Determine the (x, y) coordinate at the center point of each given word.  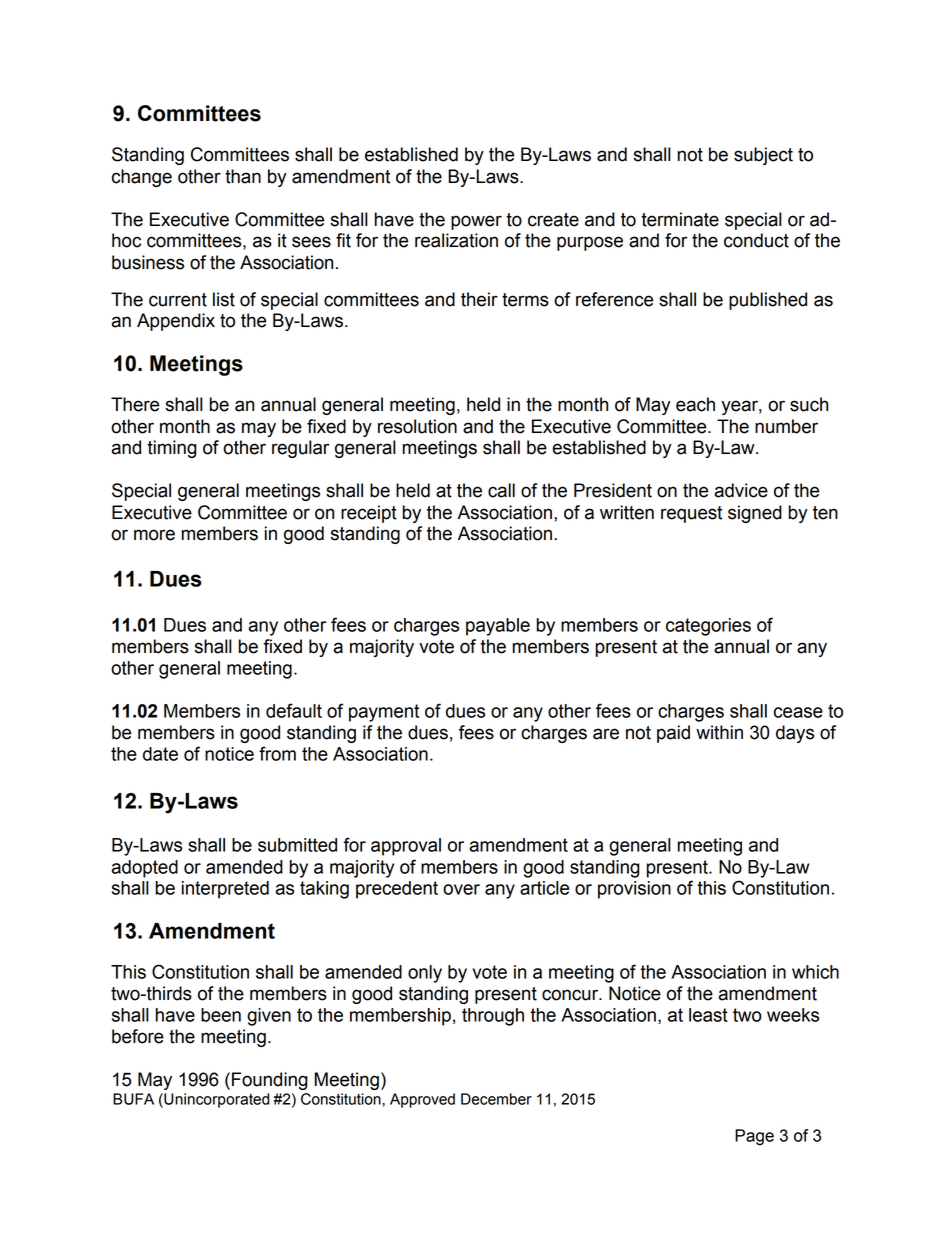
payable (498, 627)
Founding (270, 1081)
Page (754, 1137)
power (476, 222)
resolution (417, 426)
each (695, 404)
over (461, 889)
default (294, 710)
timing (172, 449)
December (496, 1099)
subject (763, 156)
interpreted (225, 890)
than (243, 176)
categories (708, 627)
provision (634, 890)
